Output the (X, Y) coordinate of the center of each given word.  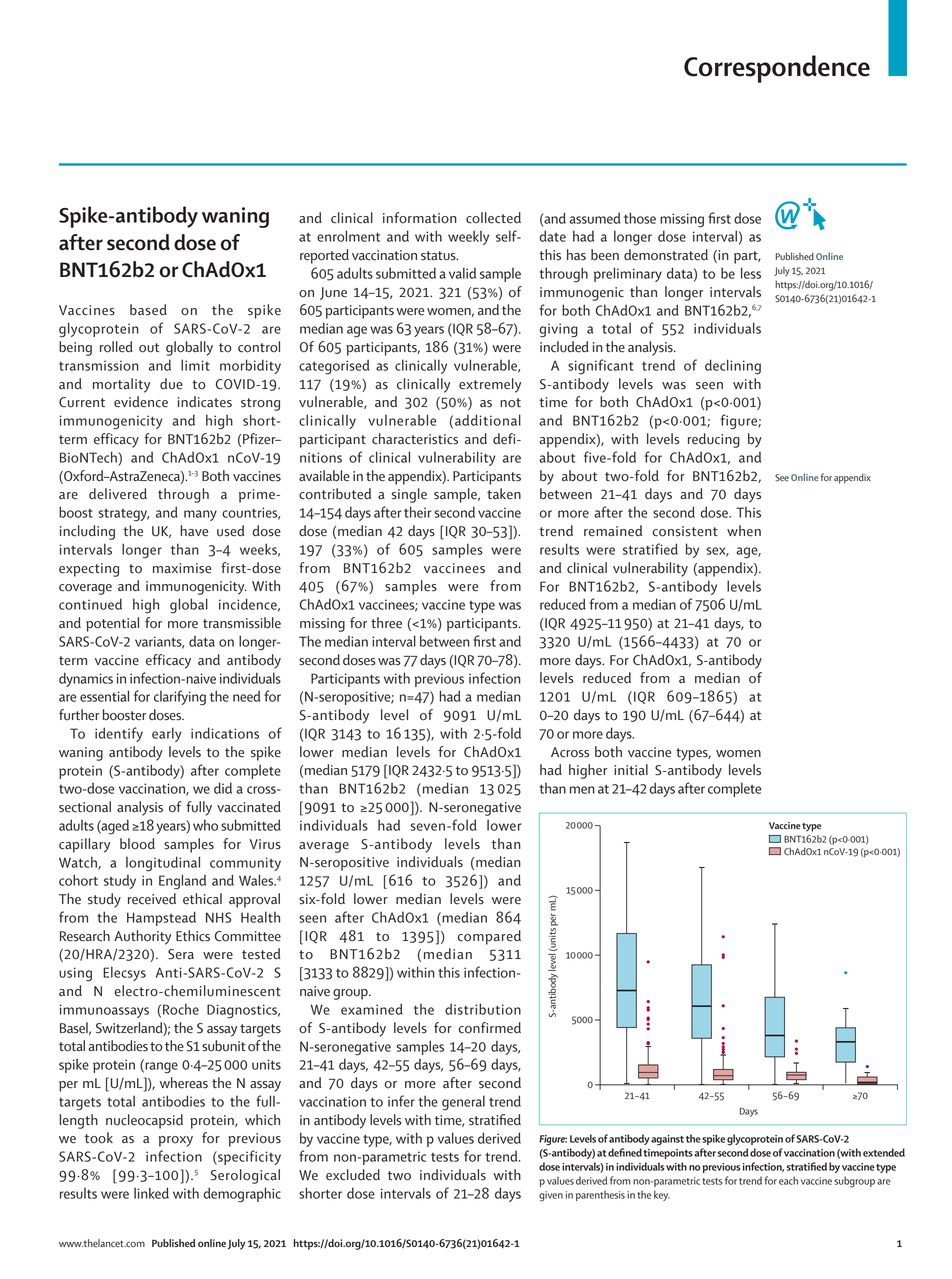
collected (493, 218)
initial (631, 769)
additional (488, 420)
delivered (118, 494)
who (205, 825)
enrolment (348, 236)
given (551, 1196)
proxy (176, 1141)
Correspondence (777, 69)
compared (489, 937)
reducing (714, 440)
